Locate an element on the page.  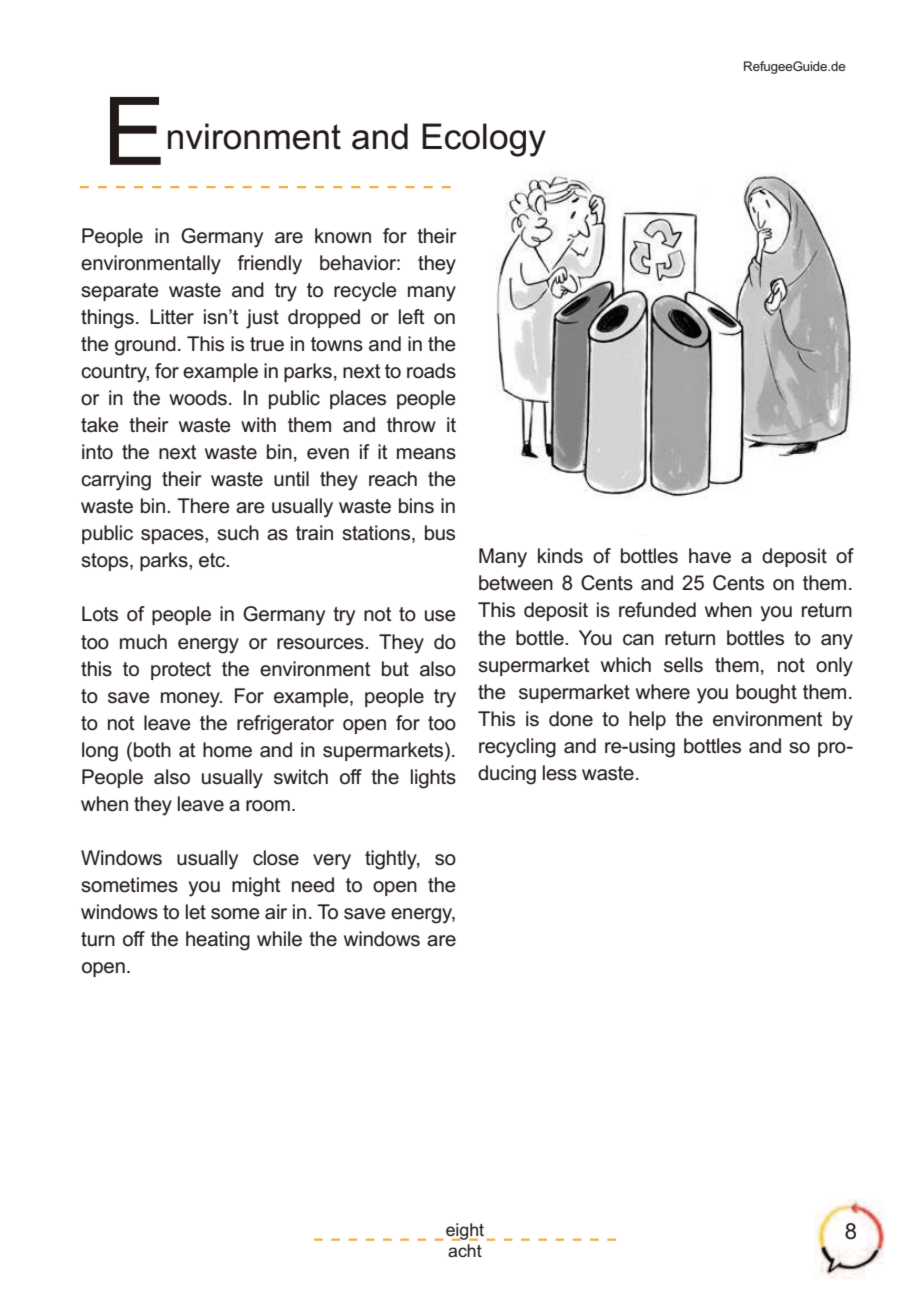
friendly is located at coordinates (270, 265).
